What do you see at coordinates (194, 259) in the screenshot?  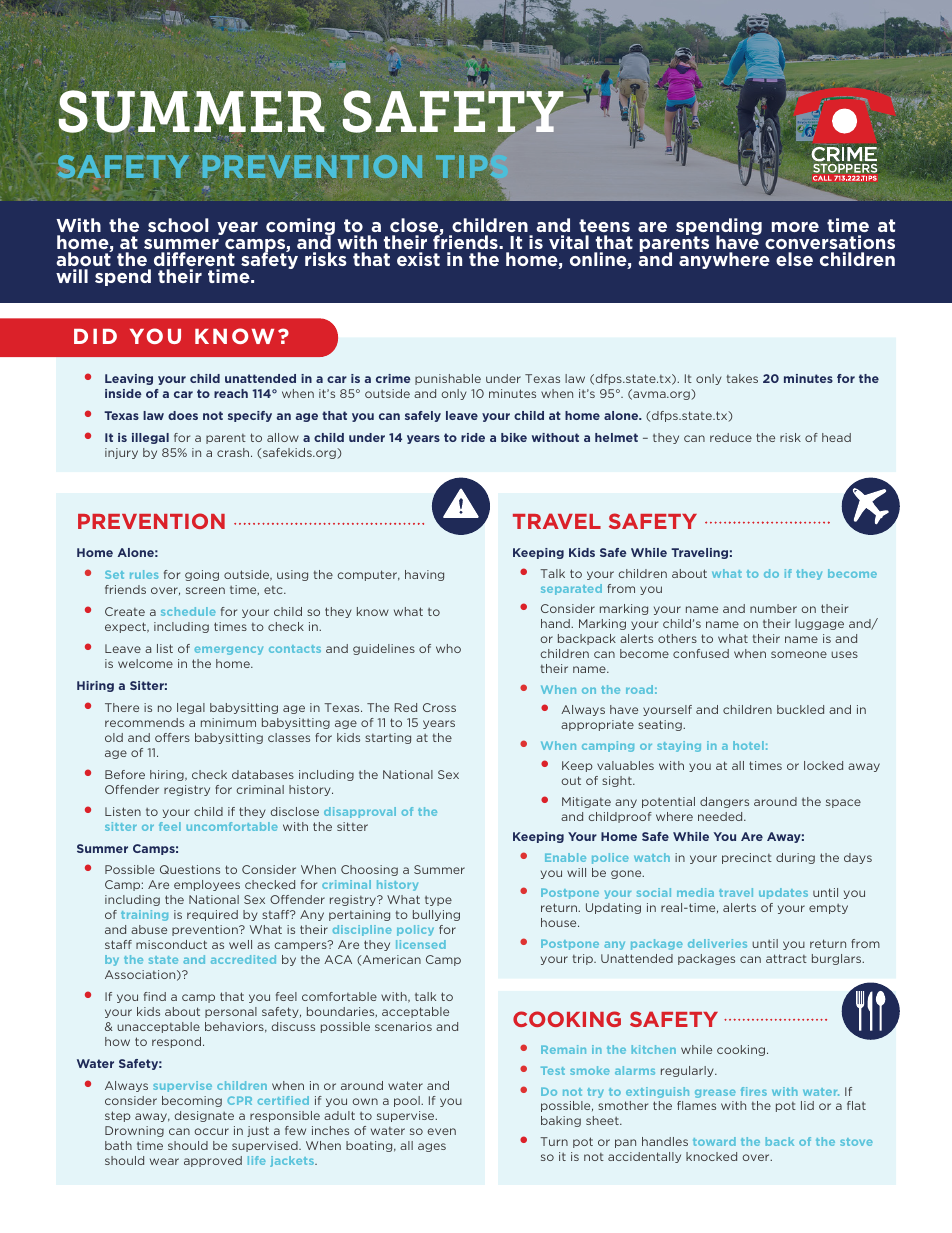 I see `different` at bounding box center [194, 259].
